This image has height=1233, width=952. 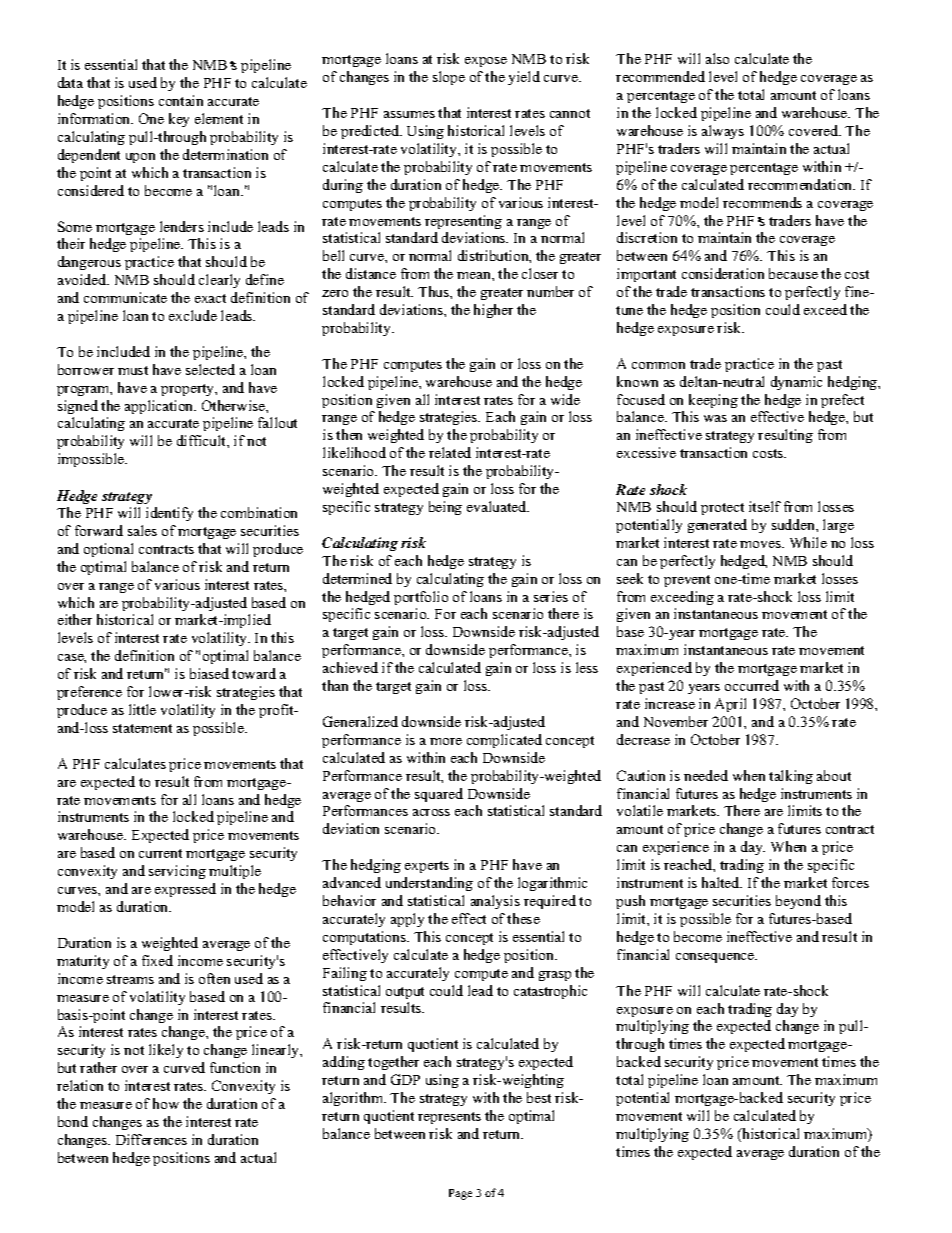 I want to click on occurred, so click(x=752, y=685).
